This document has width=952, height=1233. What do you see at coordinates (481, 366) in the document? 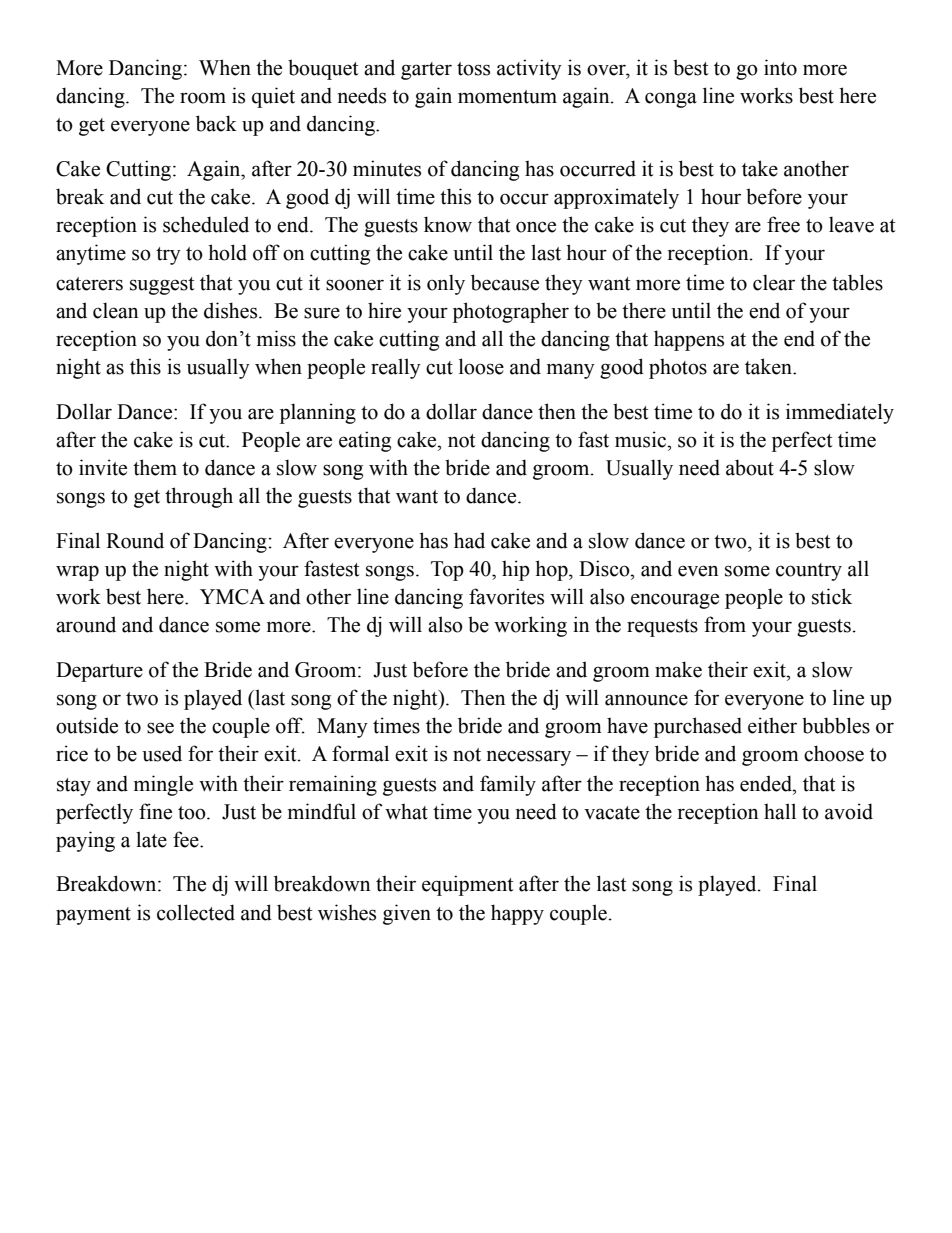
I see `loose` at bounding box center [481, 366].
